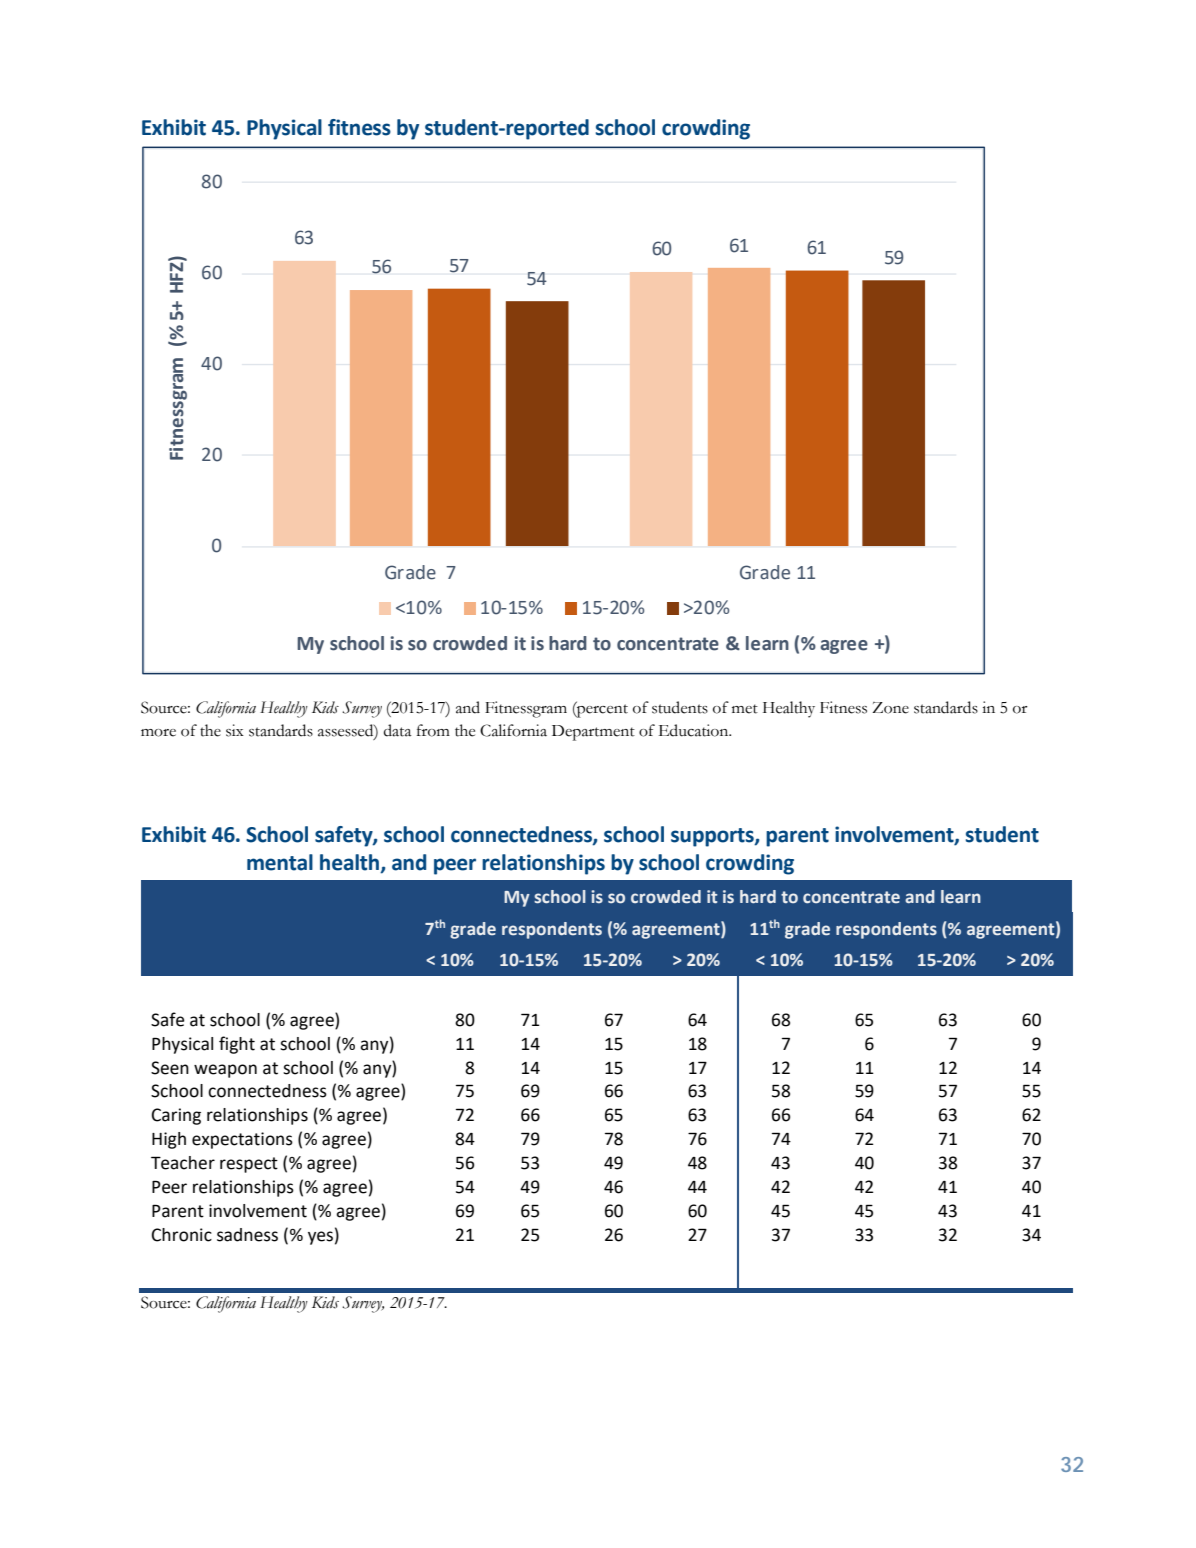 The width and height of the document is (1196, 1548). What do you see at coordinates (695, 730) in the document?
I see `Education` at bounding box center [695, 730].
